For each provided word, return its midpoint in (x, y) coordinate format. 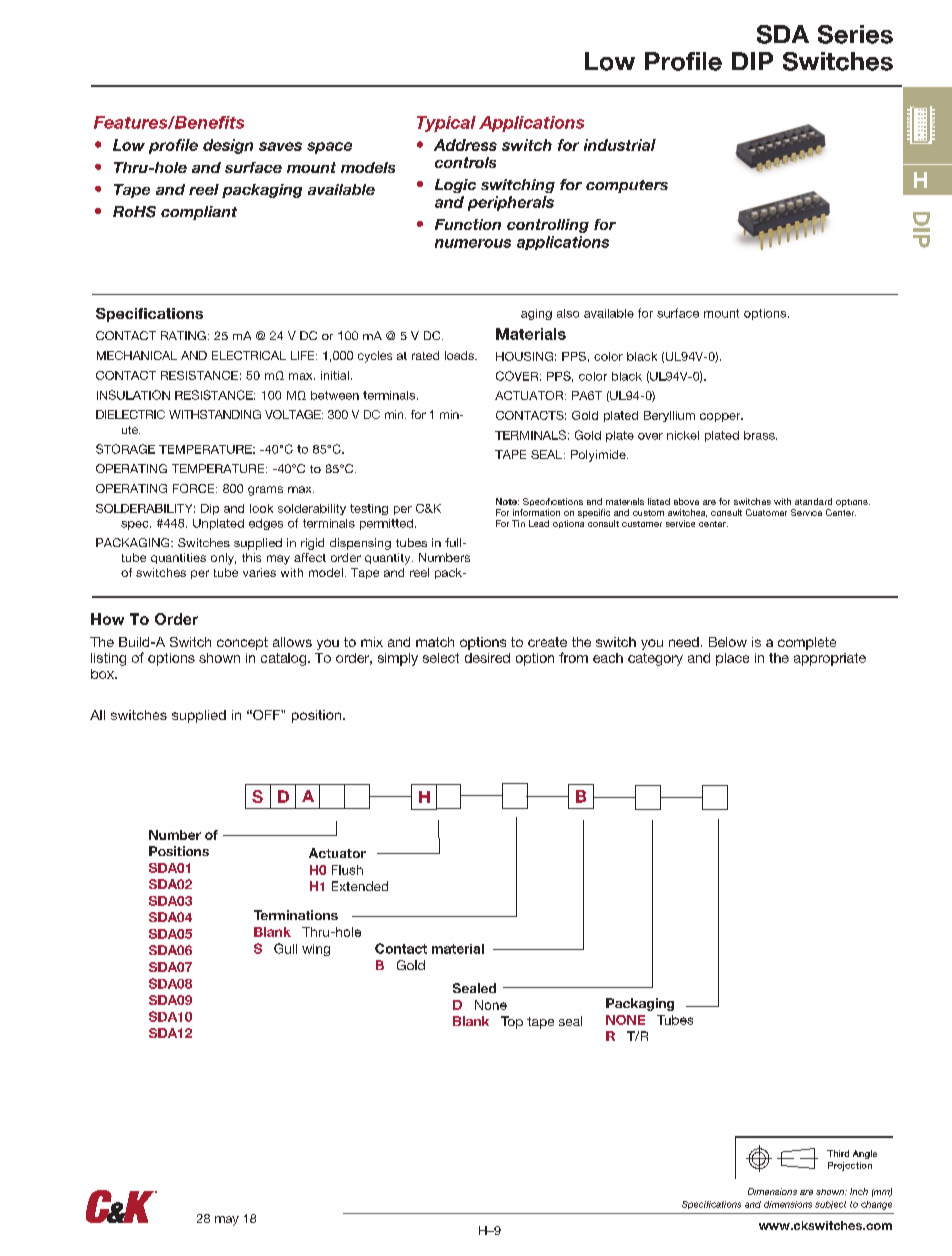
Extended (360, 886)
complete (807, 643)
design (228, 146)
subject (830, 1205)
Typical (446, 124)
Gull (285, 948)
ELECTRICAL (249, 355)
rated (425, 355)
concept (242, 643)
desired (487, 658)
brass (760, 435)
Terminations (296, 915)
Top (512, 1022)
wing (316, 950)
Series (855, 34)
